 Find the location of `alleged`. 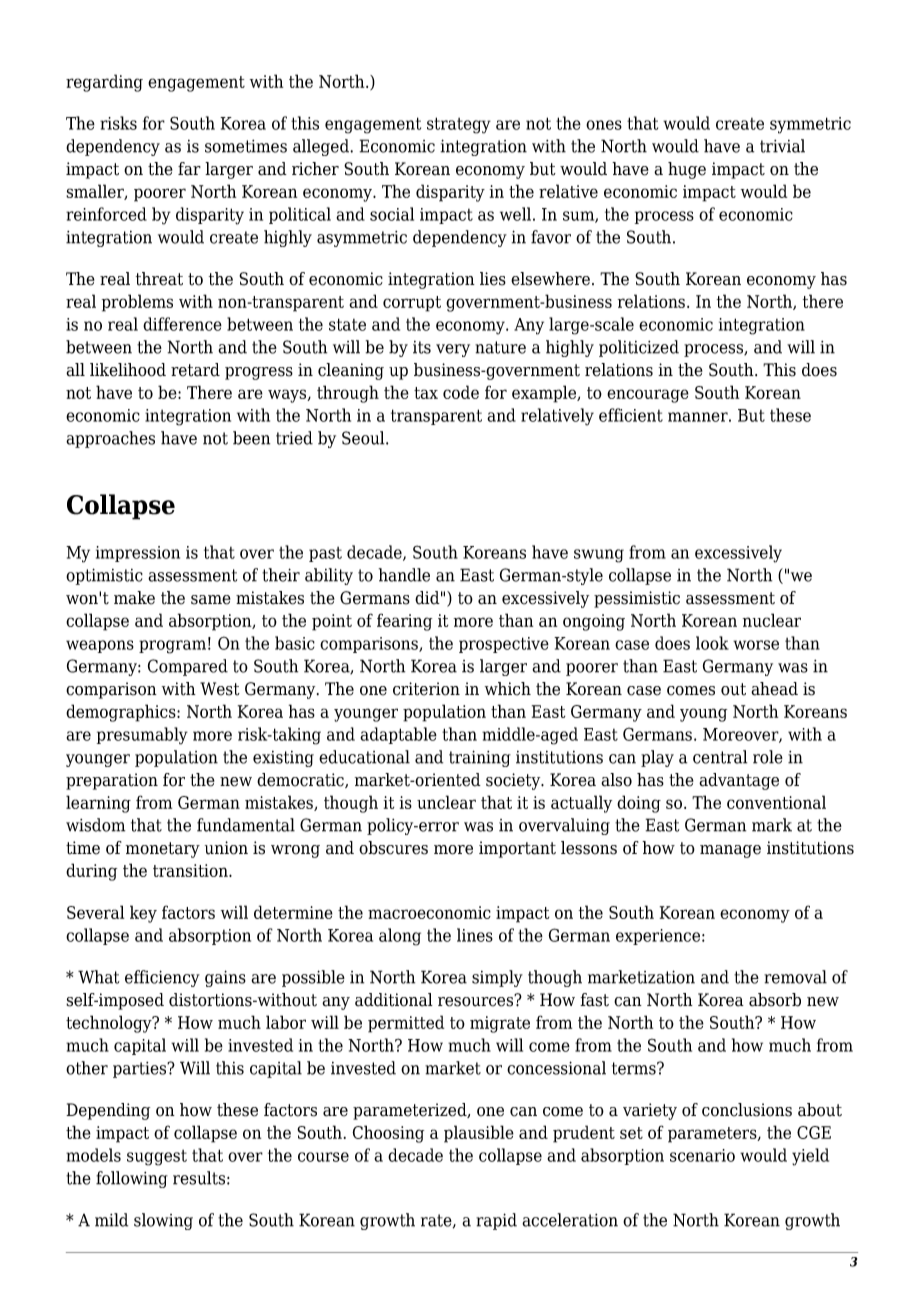

alleged is located at coordinates (322, 147).
